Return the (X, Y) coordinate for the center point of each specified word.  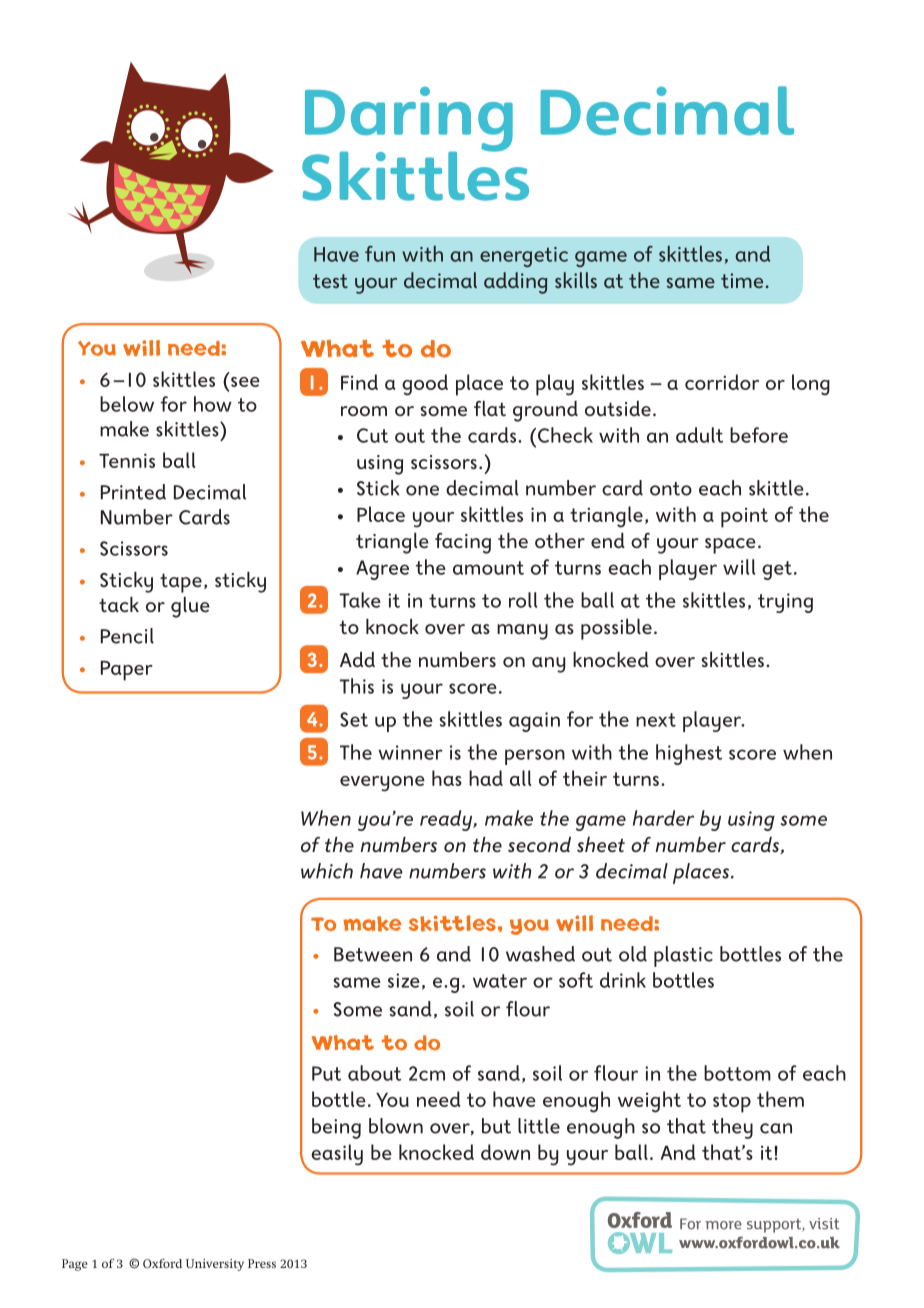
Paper (127, 671)
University (215, 1265)
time (742, 280)
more (723, 1225)
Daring (409, 120)
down (505, 1152)
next (656, 720)
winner (410, 752)
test (330, 281)
